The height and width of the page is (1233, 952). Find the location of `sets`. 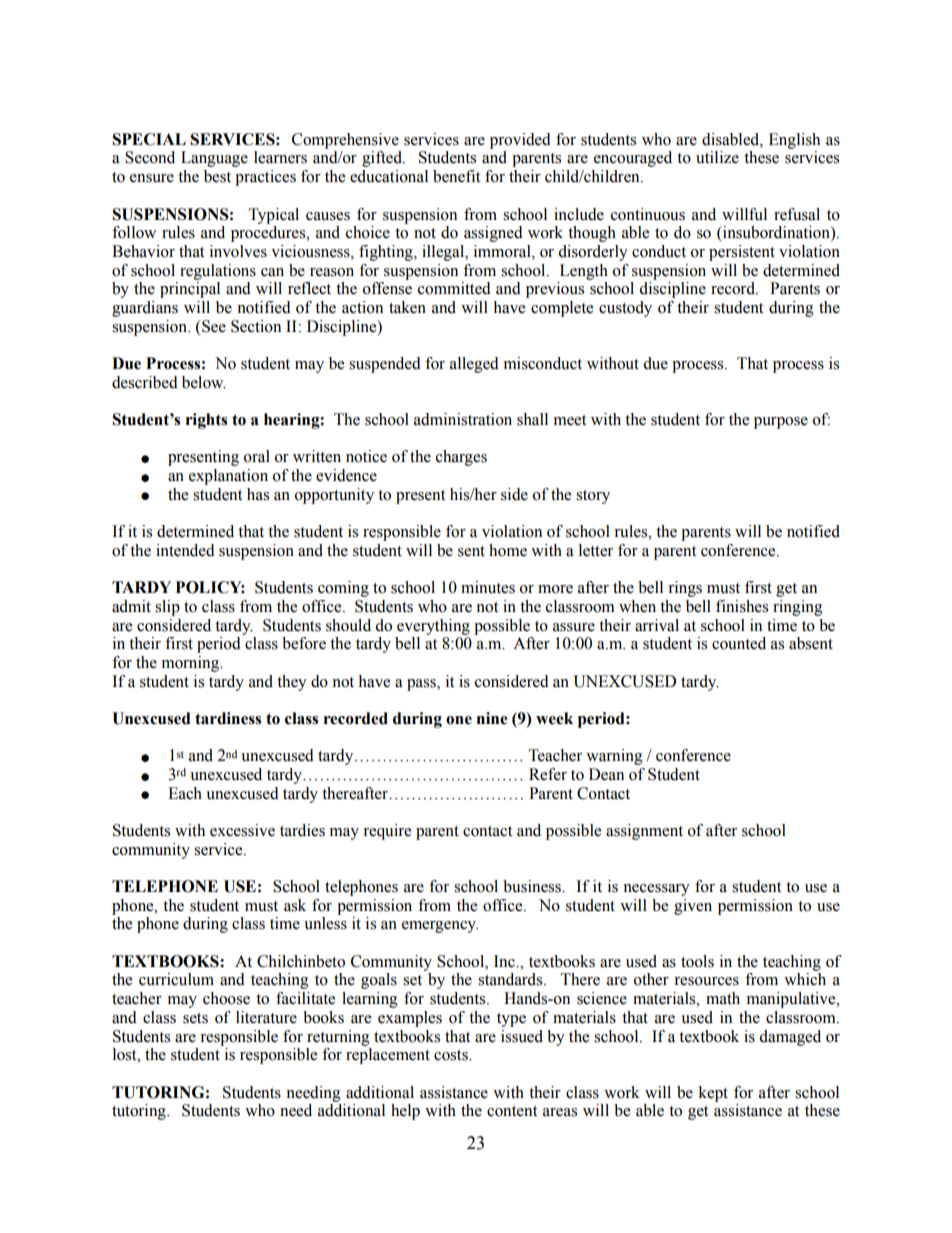

sets is located at coordinates (195, 1018).
